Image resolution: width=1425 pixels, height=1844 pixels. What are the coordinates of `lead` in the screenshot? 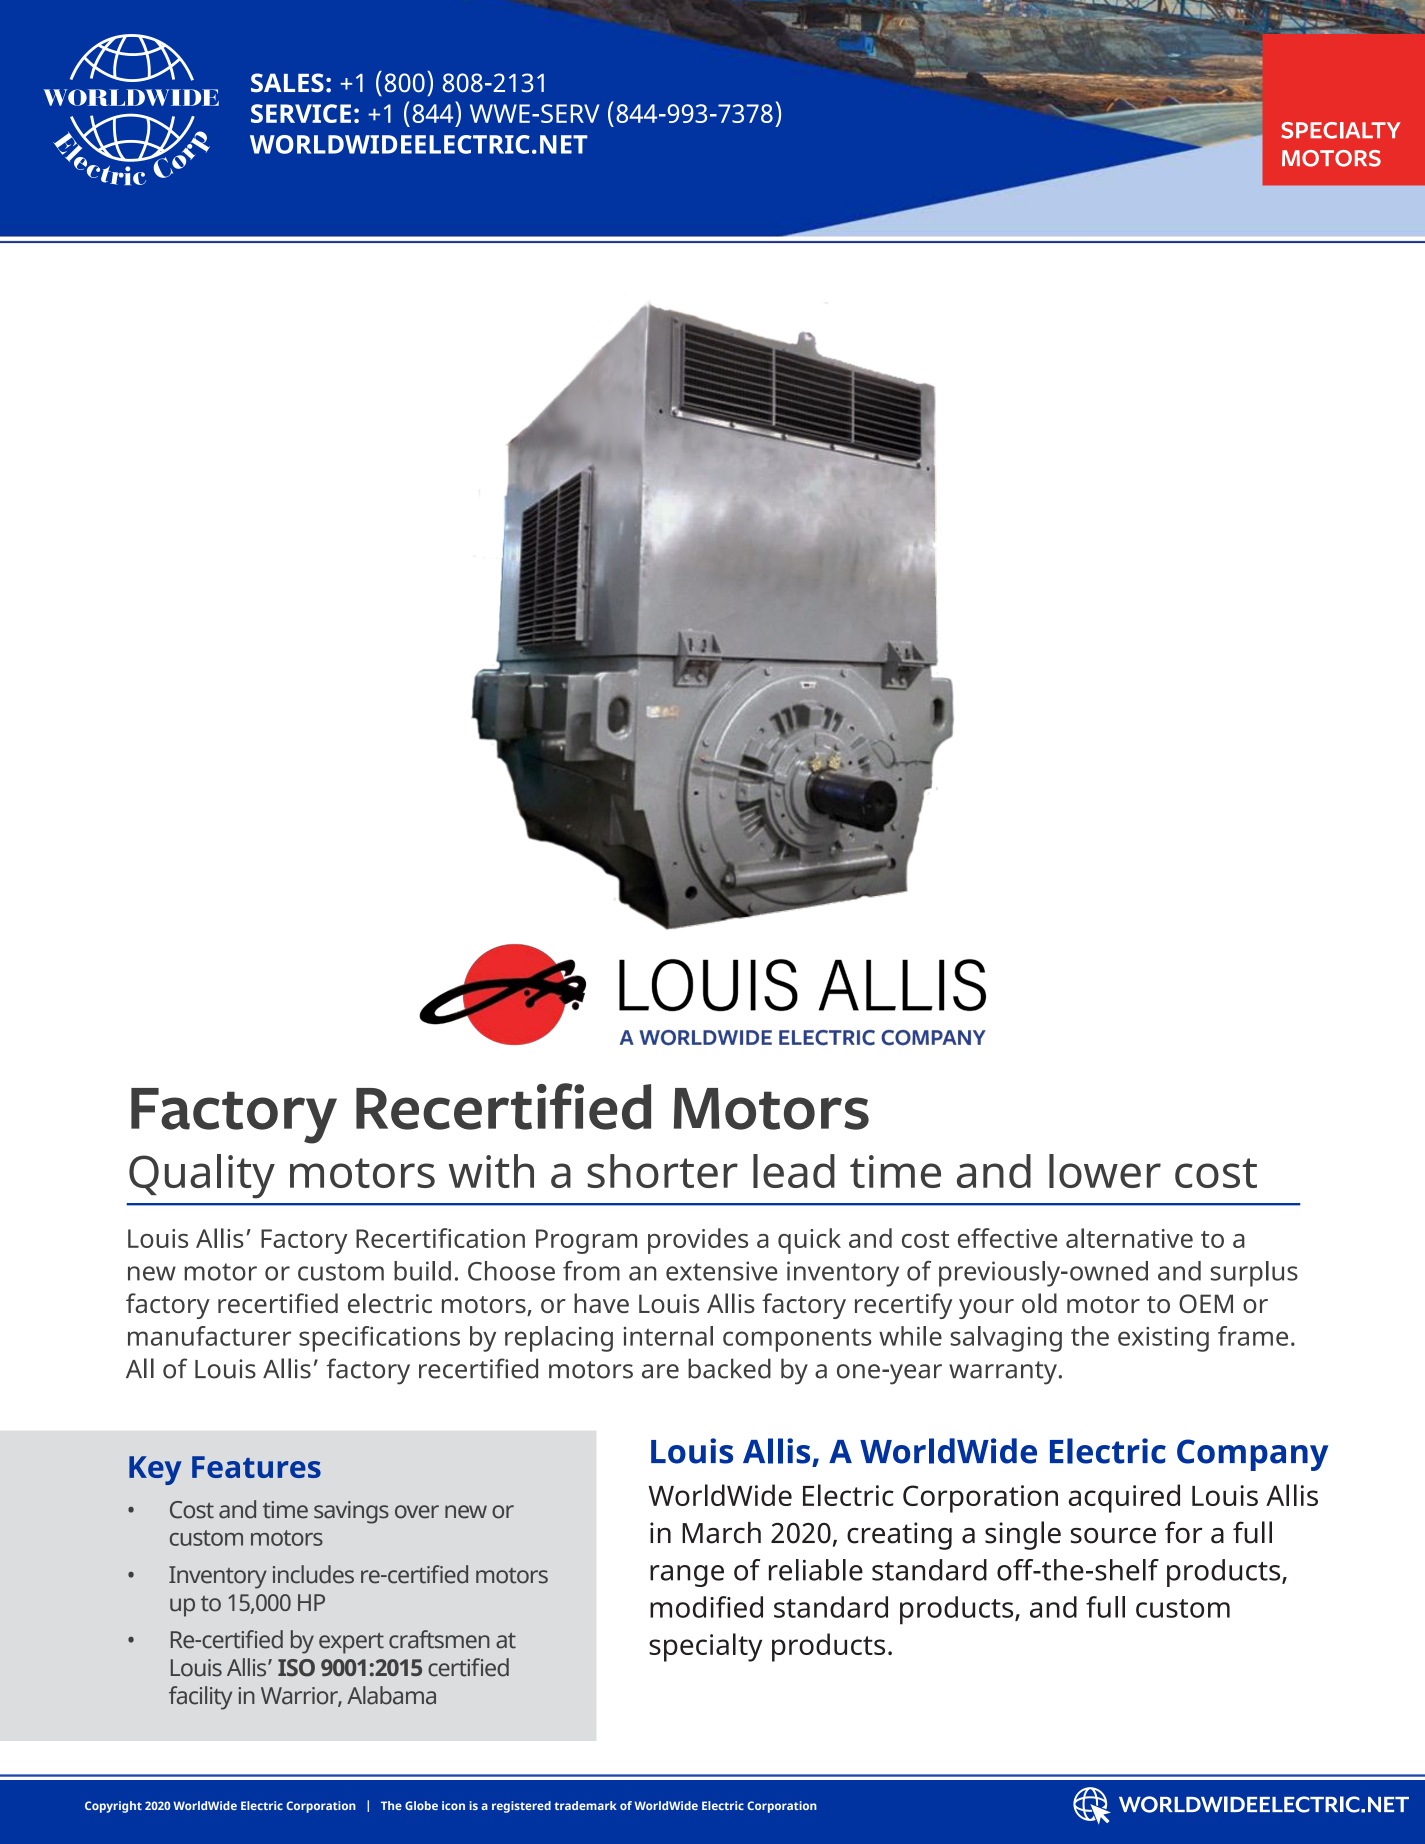 It's located at (794, 1171).
